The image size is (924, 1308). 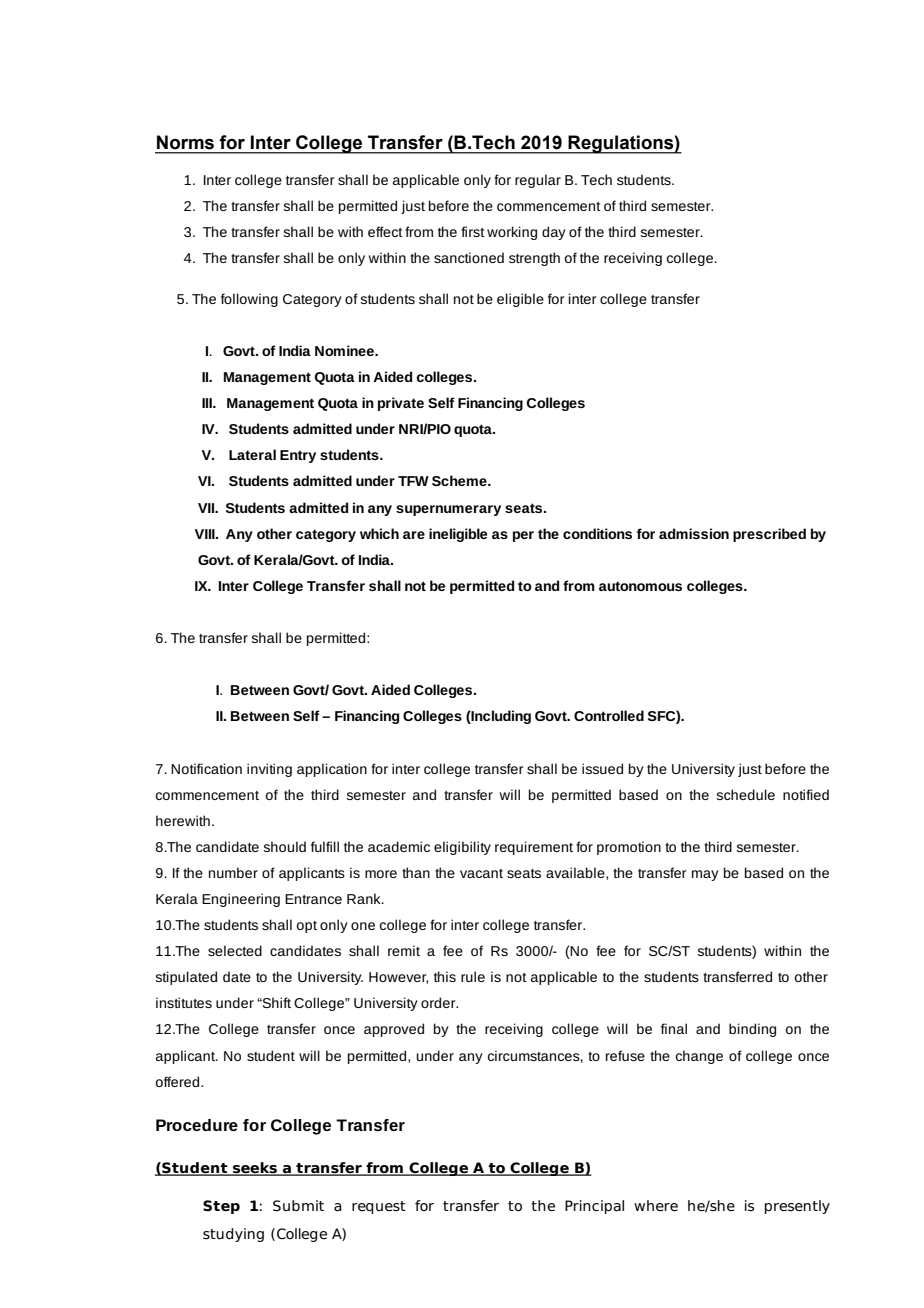 What do you see at coordinates (206, 534) in the screenshot?
I see `VIII` at bounding box center [206, 534].
